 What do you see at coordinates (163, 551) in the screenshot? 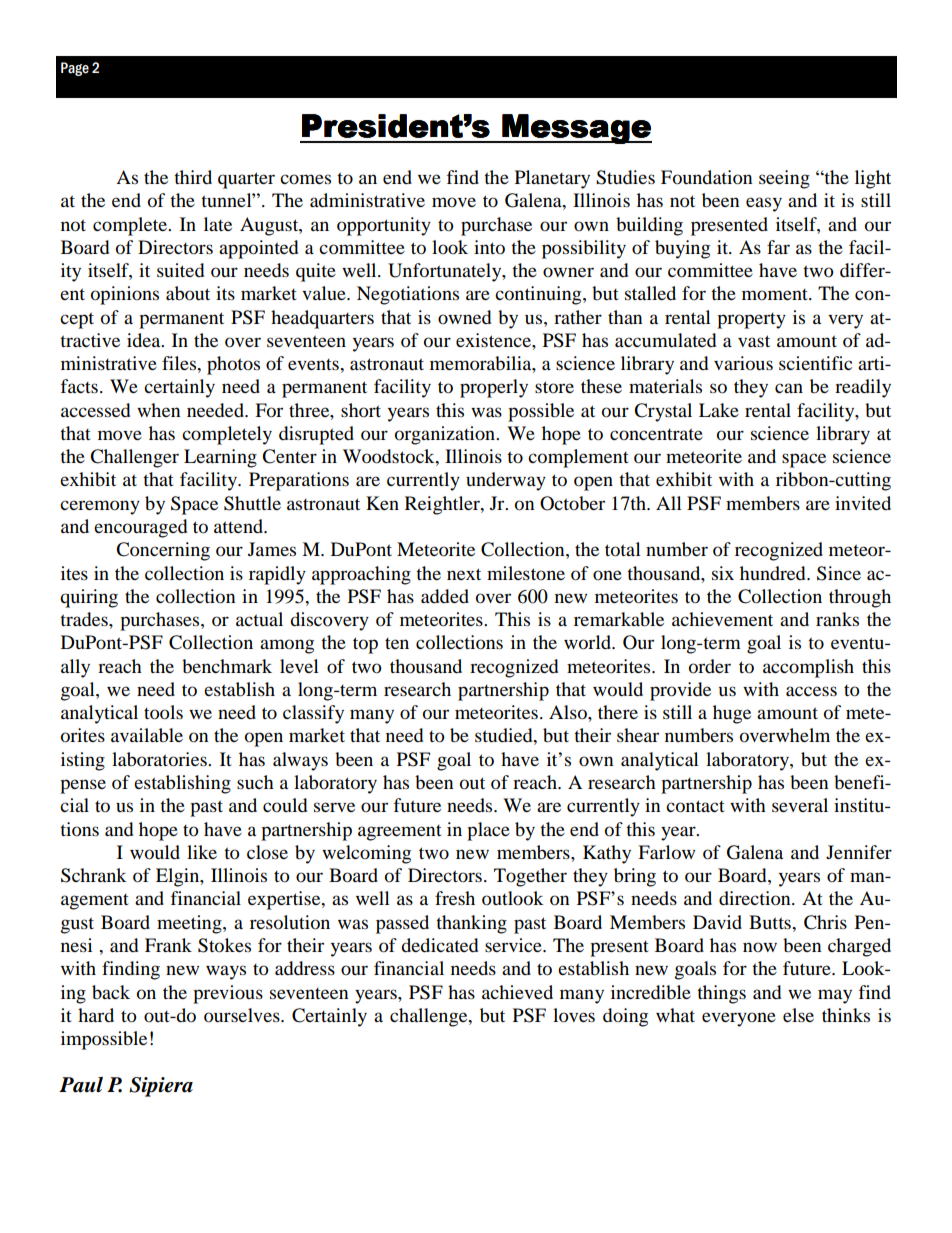
I see `Concerning` at bounding box center [163, 551].
